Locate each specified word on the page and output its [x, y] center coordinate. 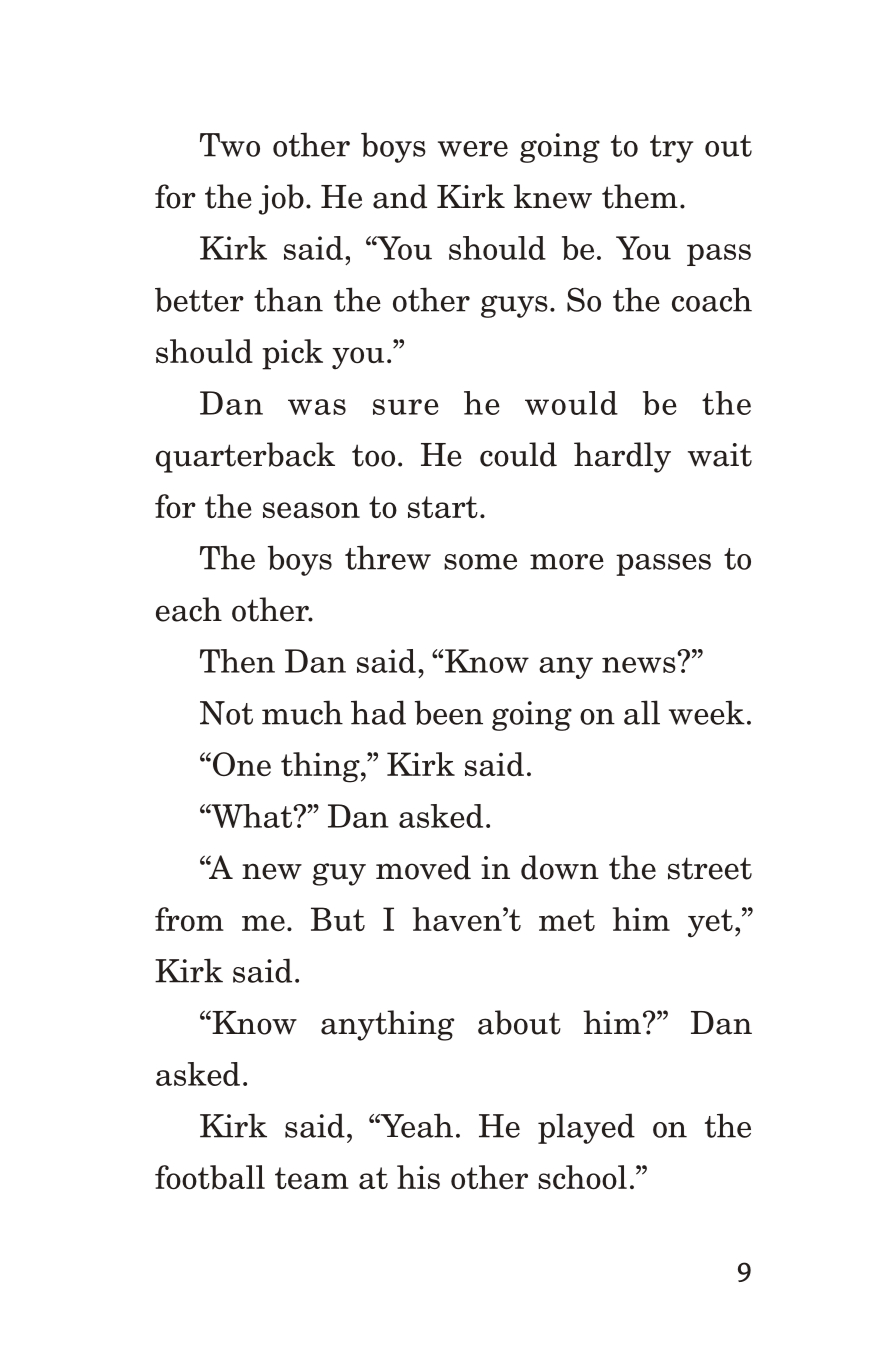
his [418, 1177]
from [189, 919]
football [210, 1177]
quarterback [245, 457]
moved [423, 867]
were [473, 149]
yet [710, 923]
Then [237, 661]
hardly [622, 457]
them [640, 196]
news [639, 665]
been [449, 712]
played [586, 1128]
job [281, 199]
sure [406, 407]
